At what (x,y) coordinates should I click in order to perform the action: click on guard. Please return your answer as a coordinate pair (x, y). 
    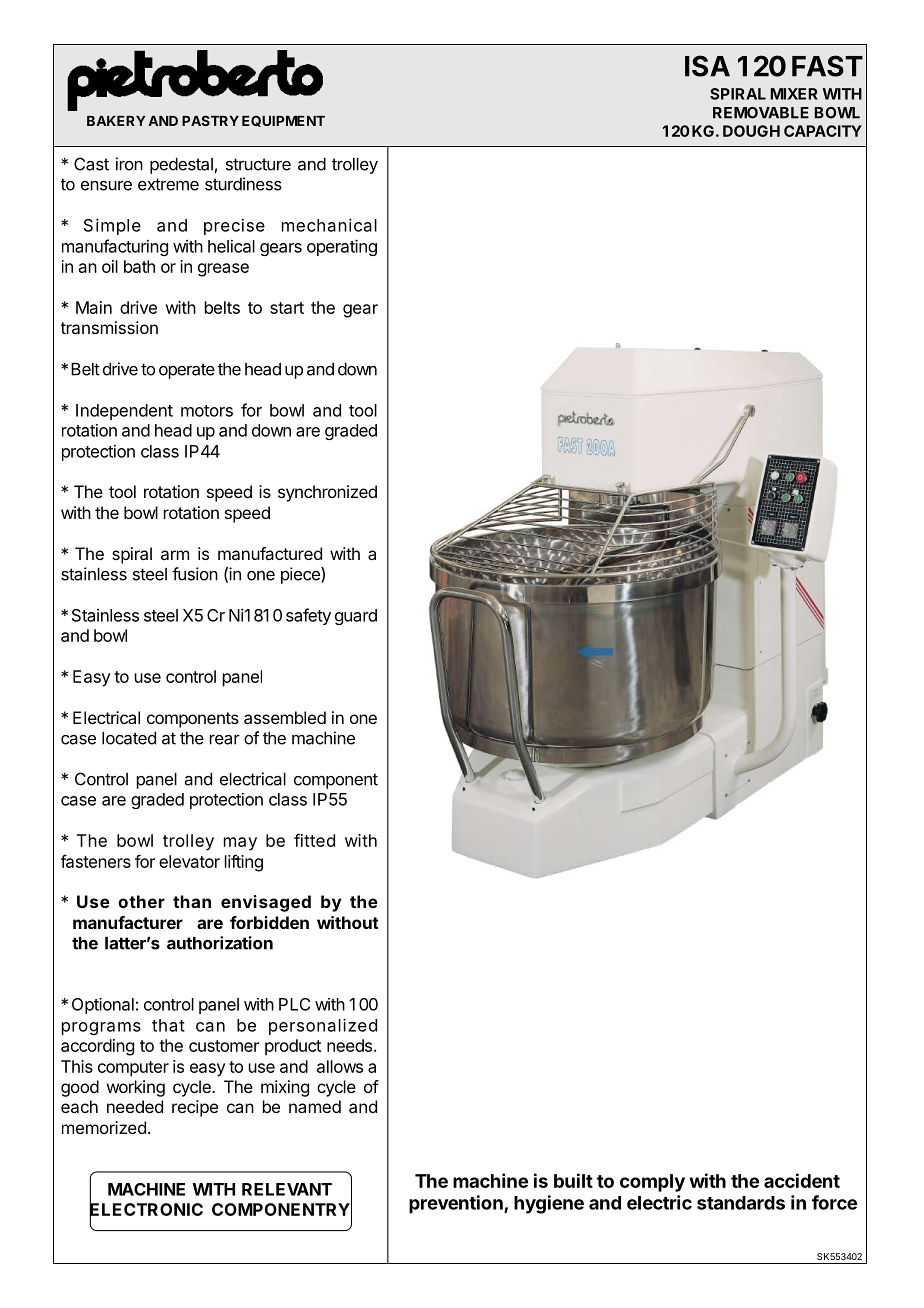
    Looking at the image, I should click on (356, 617).
